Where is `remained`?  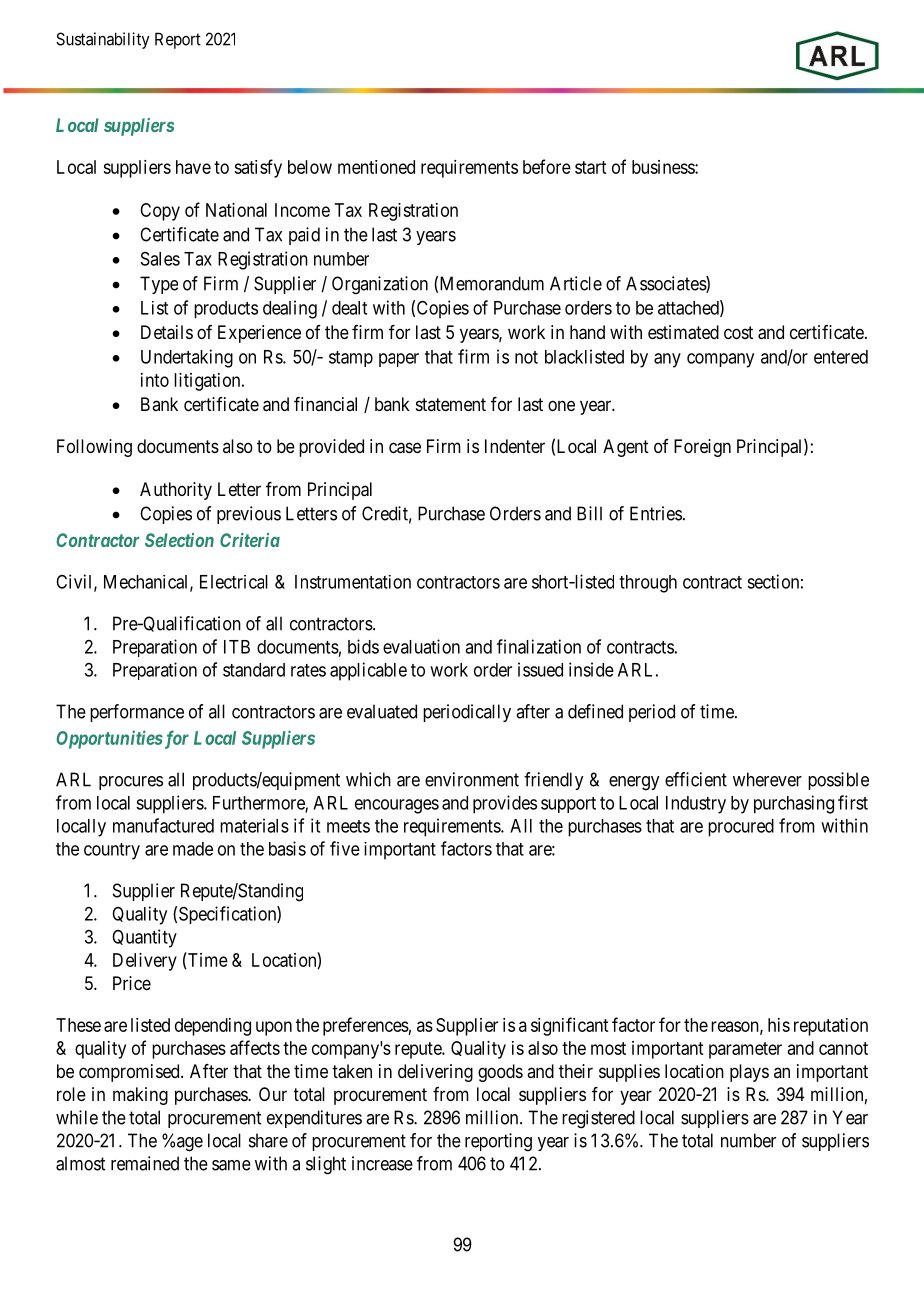 remained is located at coordinates (145, 1163).
